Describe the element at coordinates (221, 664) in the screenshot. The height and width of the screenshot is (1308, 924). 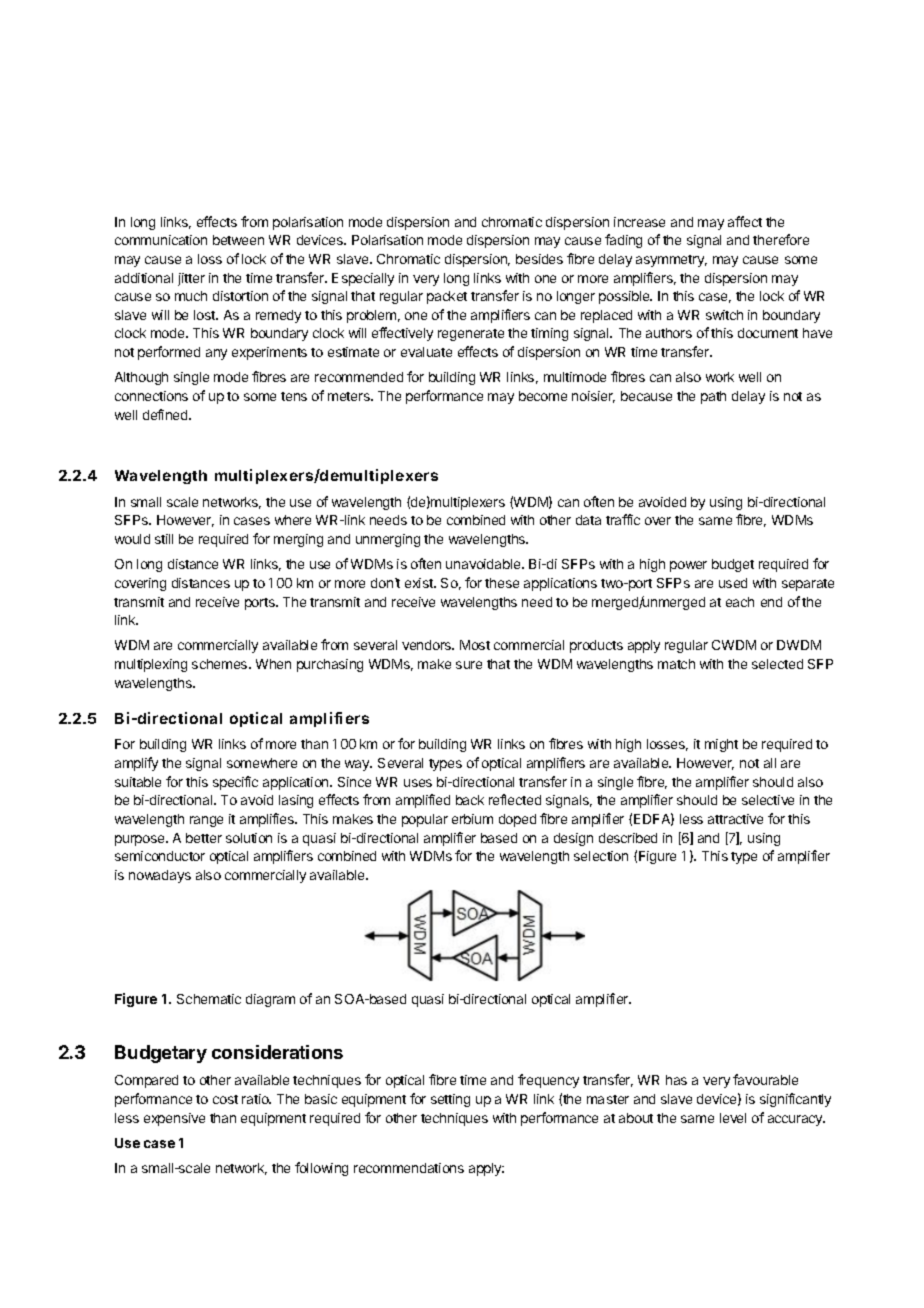
I see `schemes` at that location.
